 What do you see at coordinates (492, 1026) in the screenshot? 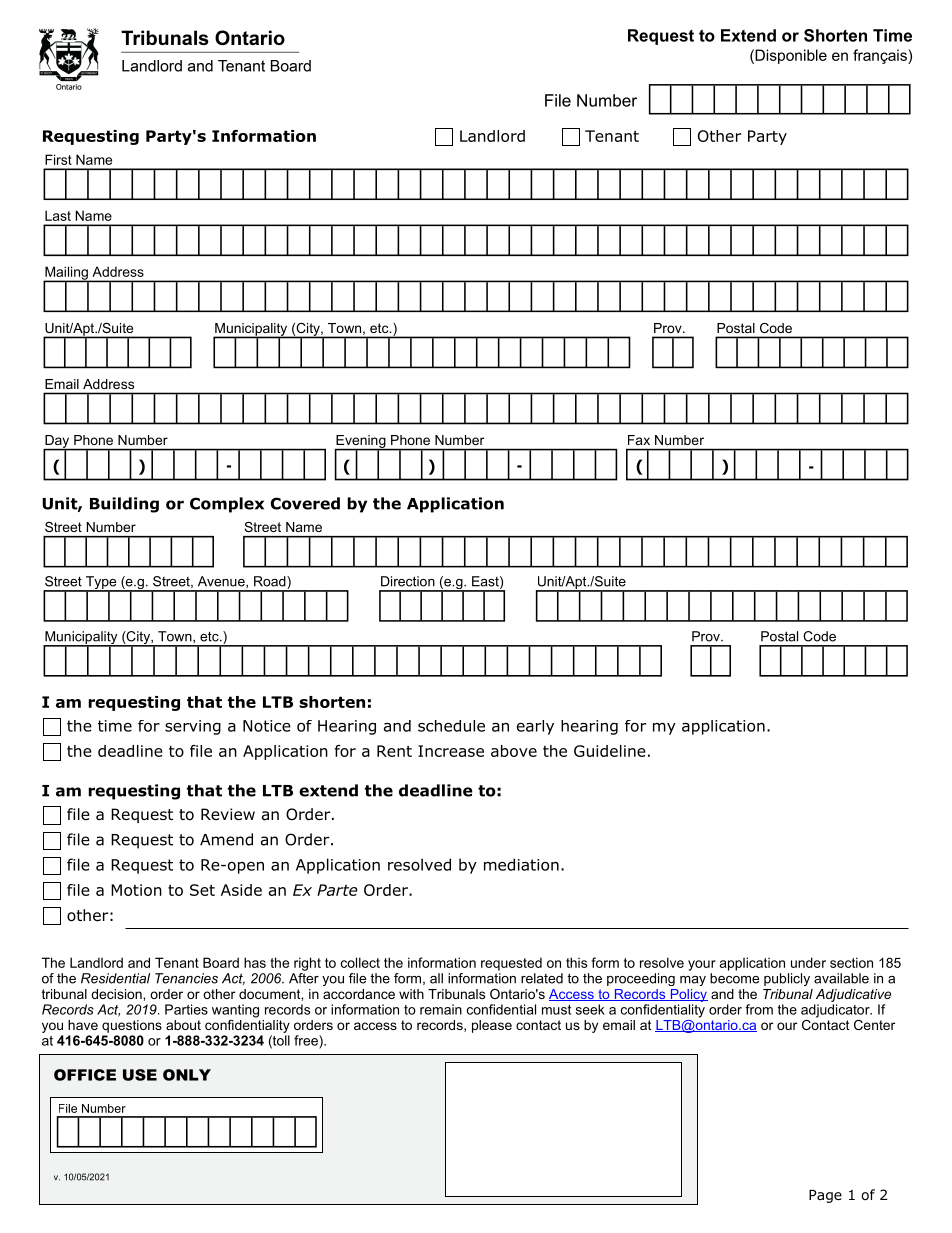
I see `please` at bounding box center [492, 1026].
